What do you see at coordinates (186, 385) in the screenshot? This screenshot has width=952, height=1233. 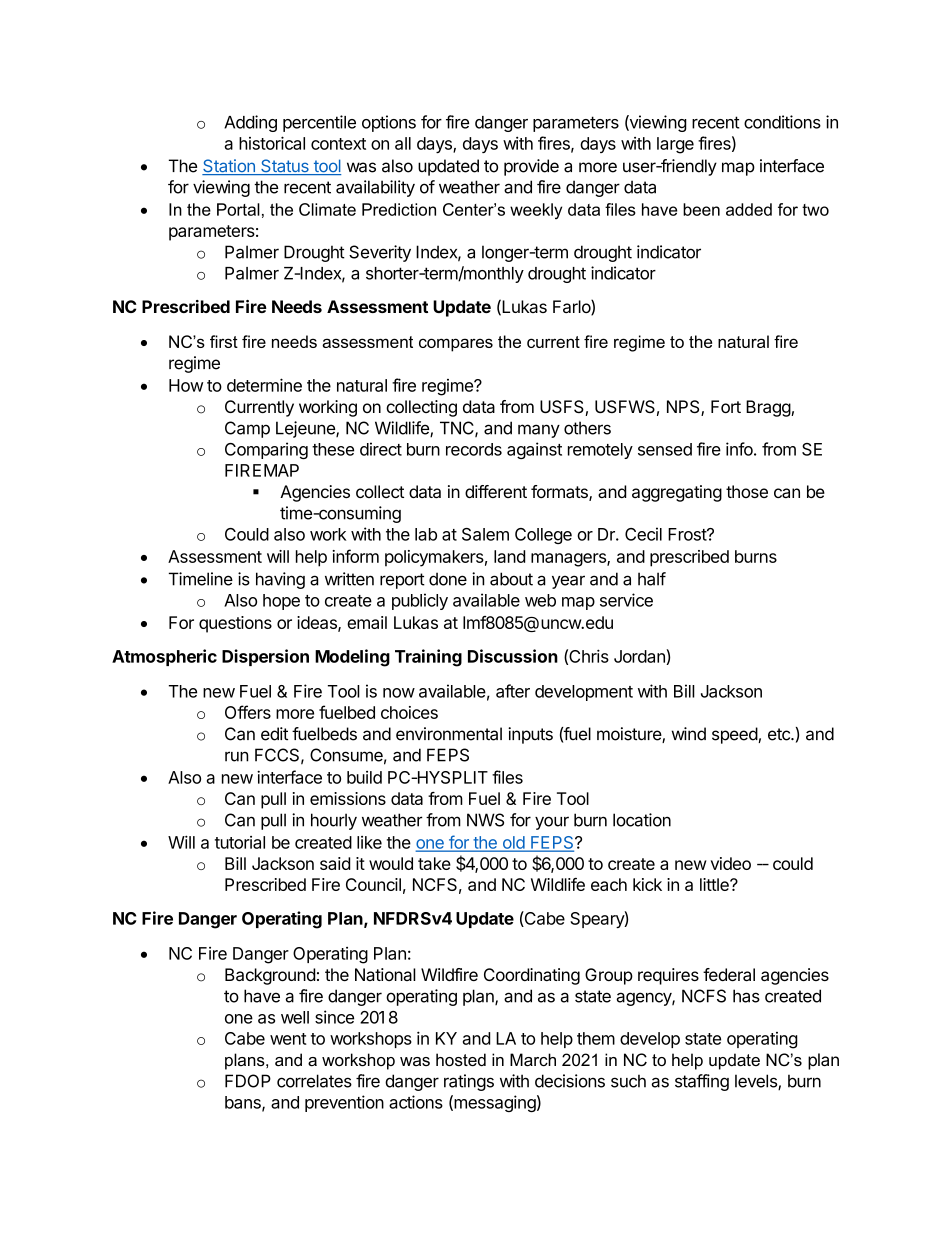 I see `How` at bounding box center [186, 385].
